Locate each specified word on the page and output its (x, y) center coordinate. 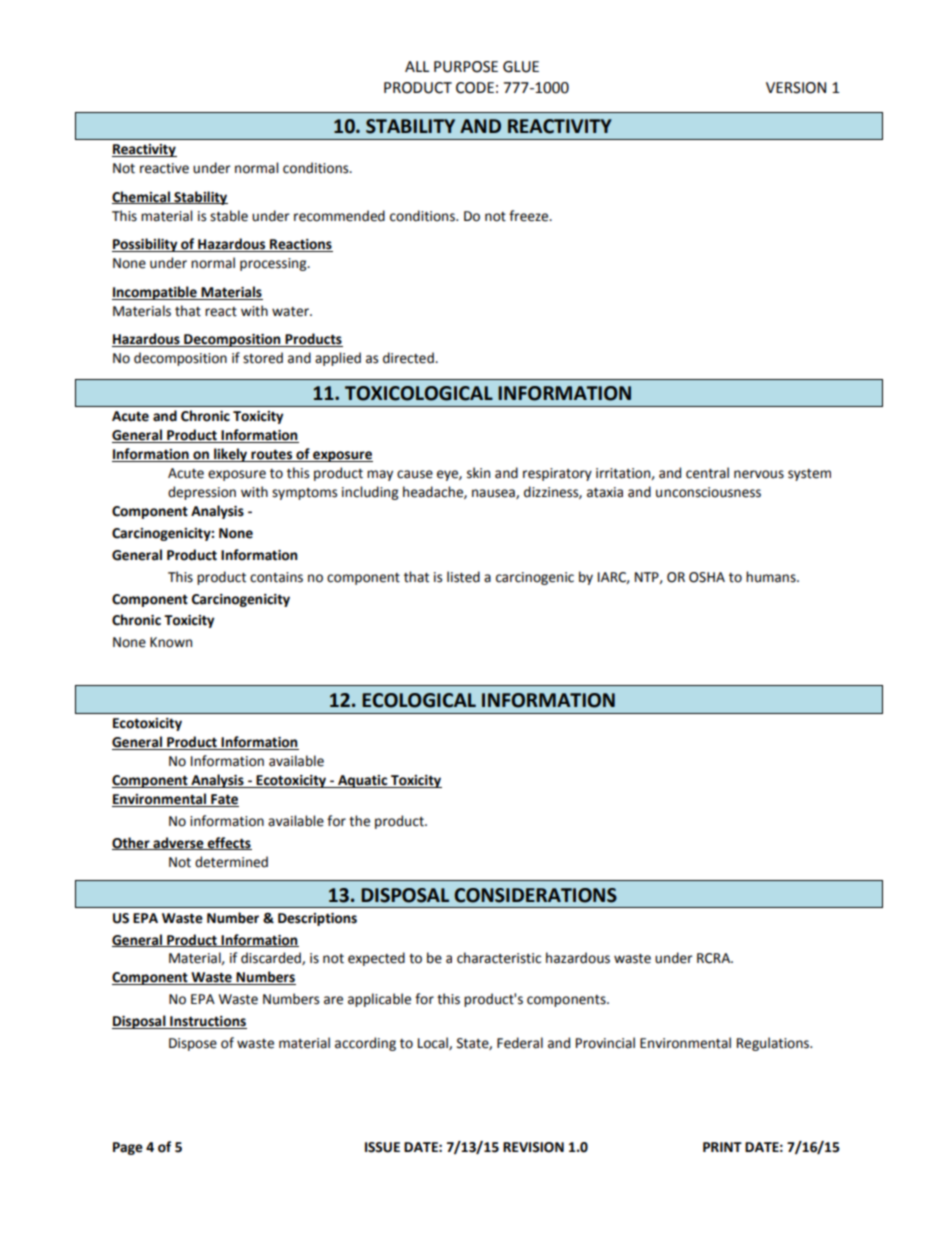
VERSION (796, 88)
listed (463, 577)
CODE (475, 88)
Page (128, 1148)
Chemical (142, 197)
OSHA (707, 577)
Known (171, 642)
